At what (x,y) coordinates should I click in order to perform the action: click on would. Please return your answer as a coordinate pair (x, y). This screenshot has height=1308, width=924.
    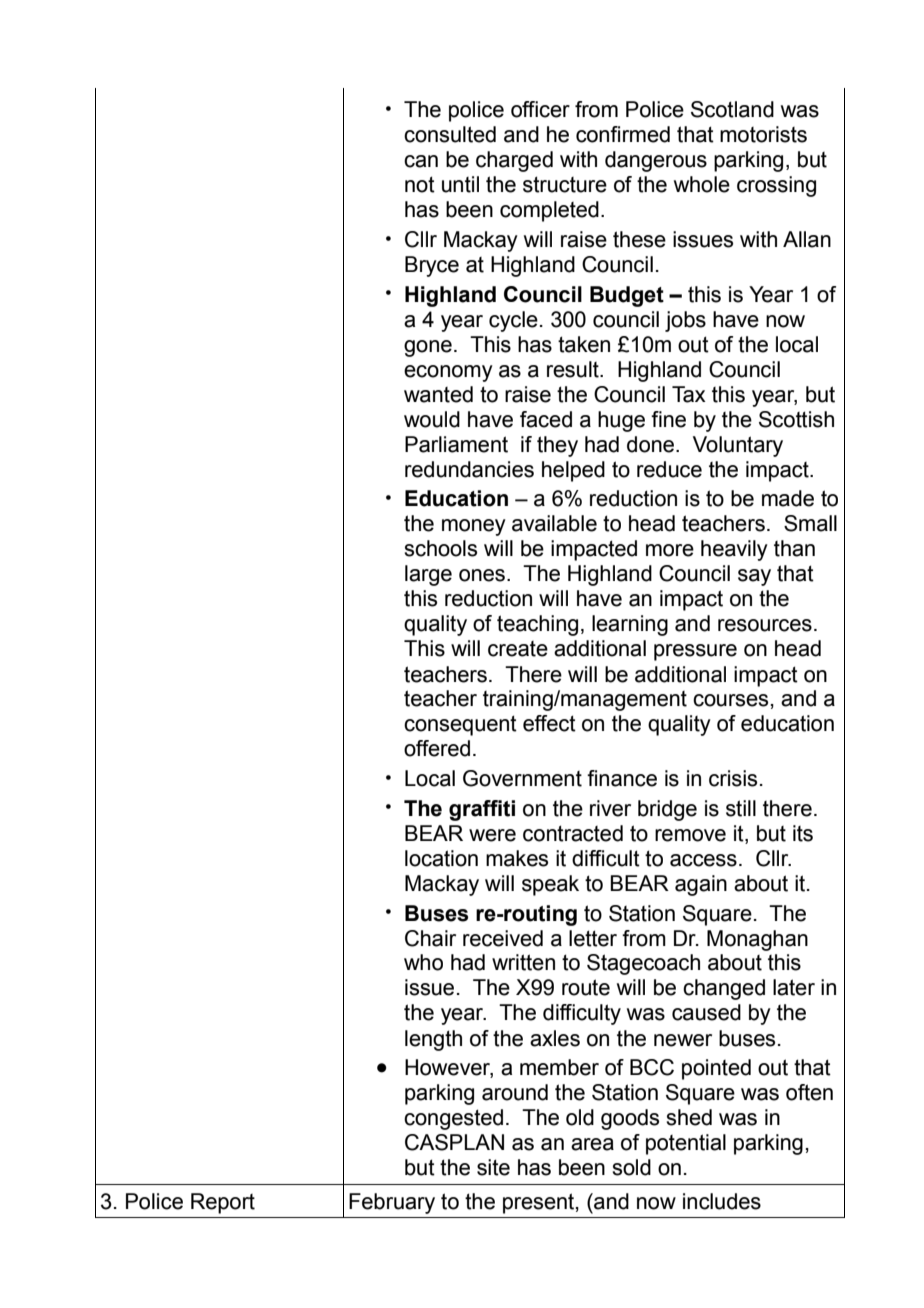
    Looking at the image, I should click on (432, 419).
